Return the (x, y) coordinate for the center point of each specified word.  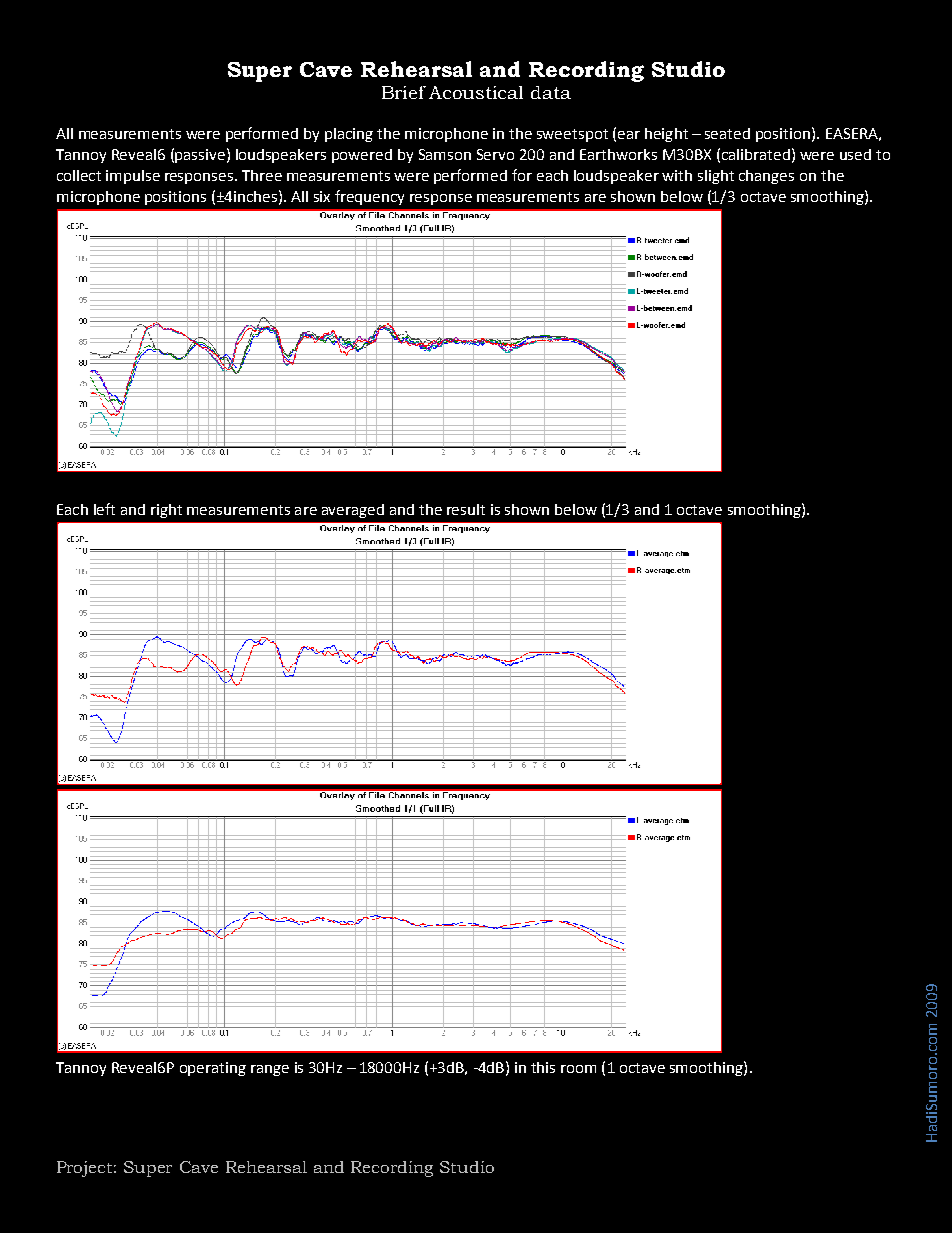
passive (200, 156)
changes (766, 177)
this (543, 1067)
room (578, 1069)
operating (213, 1069)
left (104, 509)
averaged (353, 511)
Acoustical (476, 92)
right (166, 511)
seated (727, 133)
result (466, 509)
